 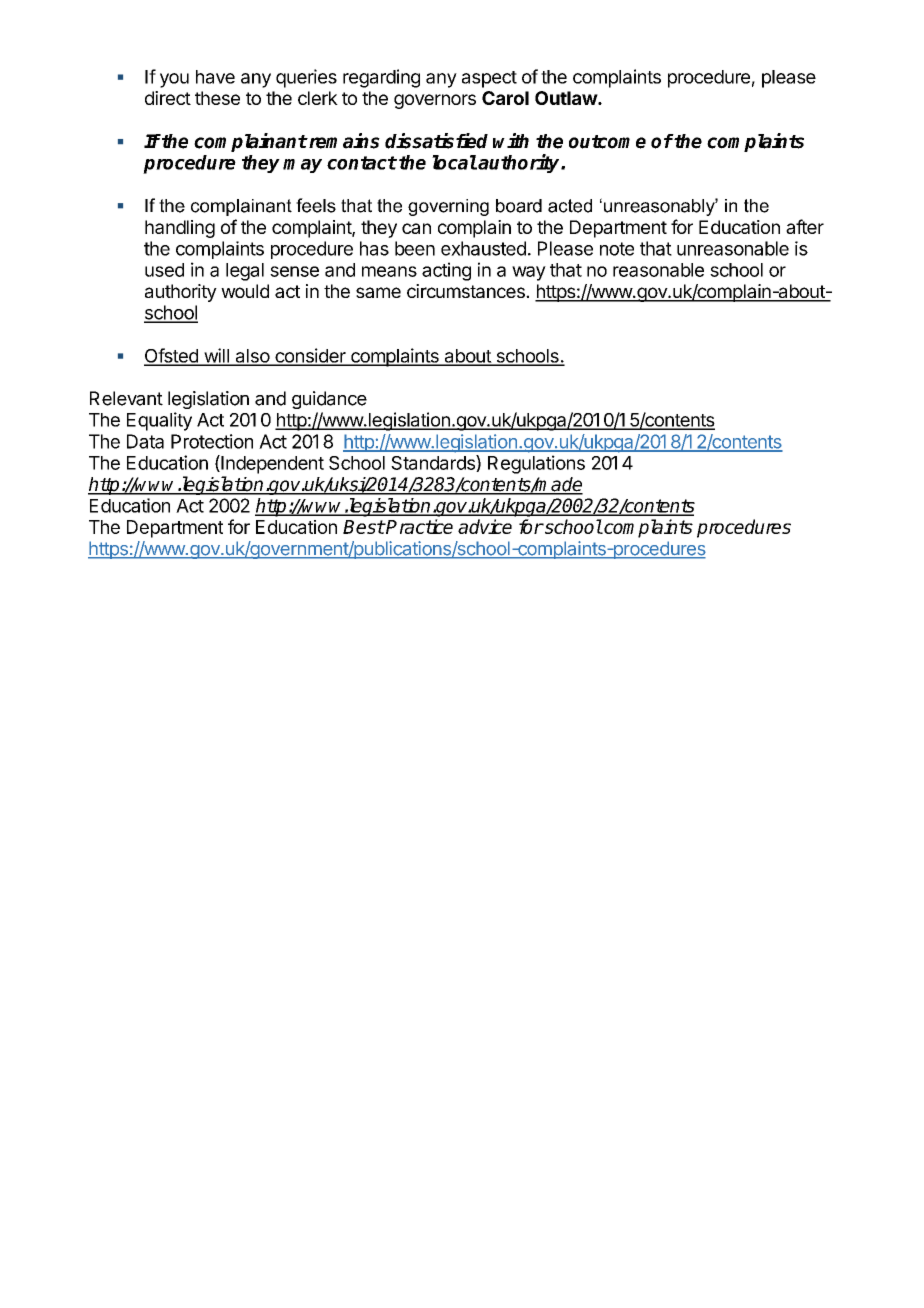 I want to click on would, so click(x=245, y=291).
